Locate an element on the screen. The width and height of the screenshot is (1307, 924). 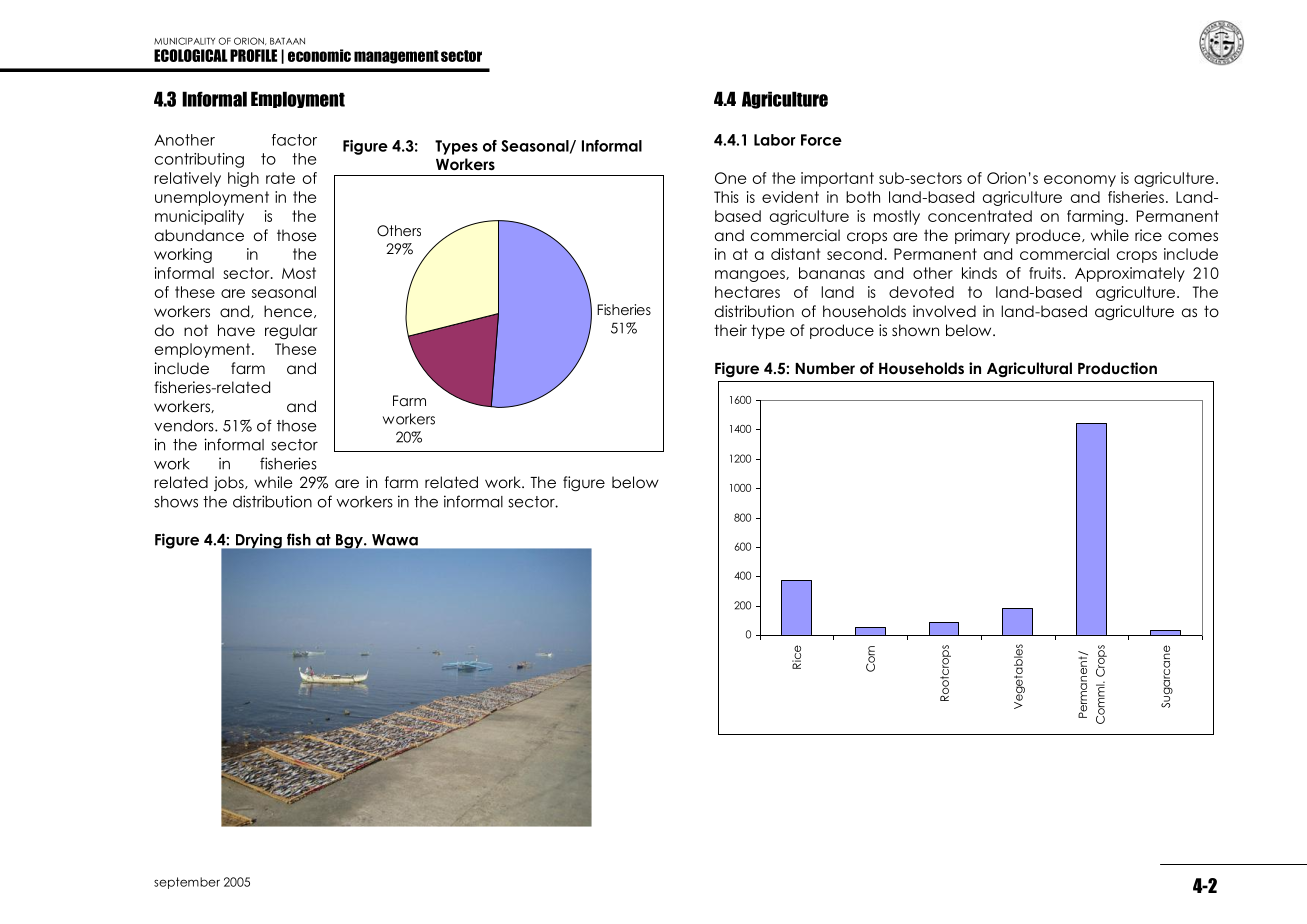
Labor is located at coordinates (775, 140).
